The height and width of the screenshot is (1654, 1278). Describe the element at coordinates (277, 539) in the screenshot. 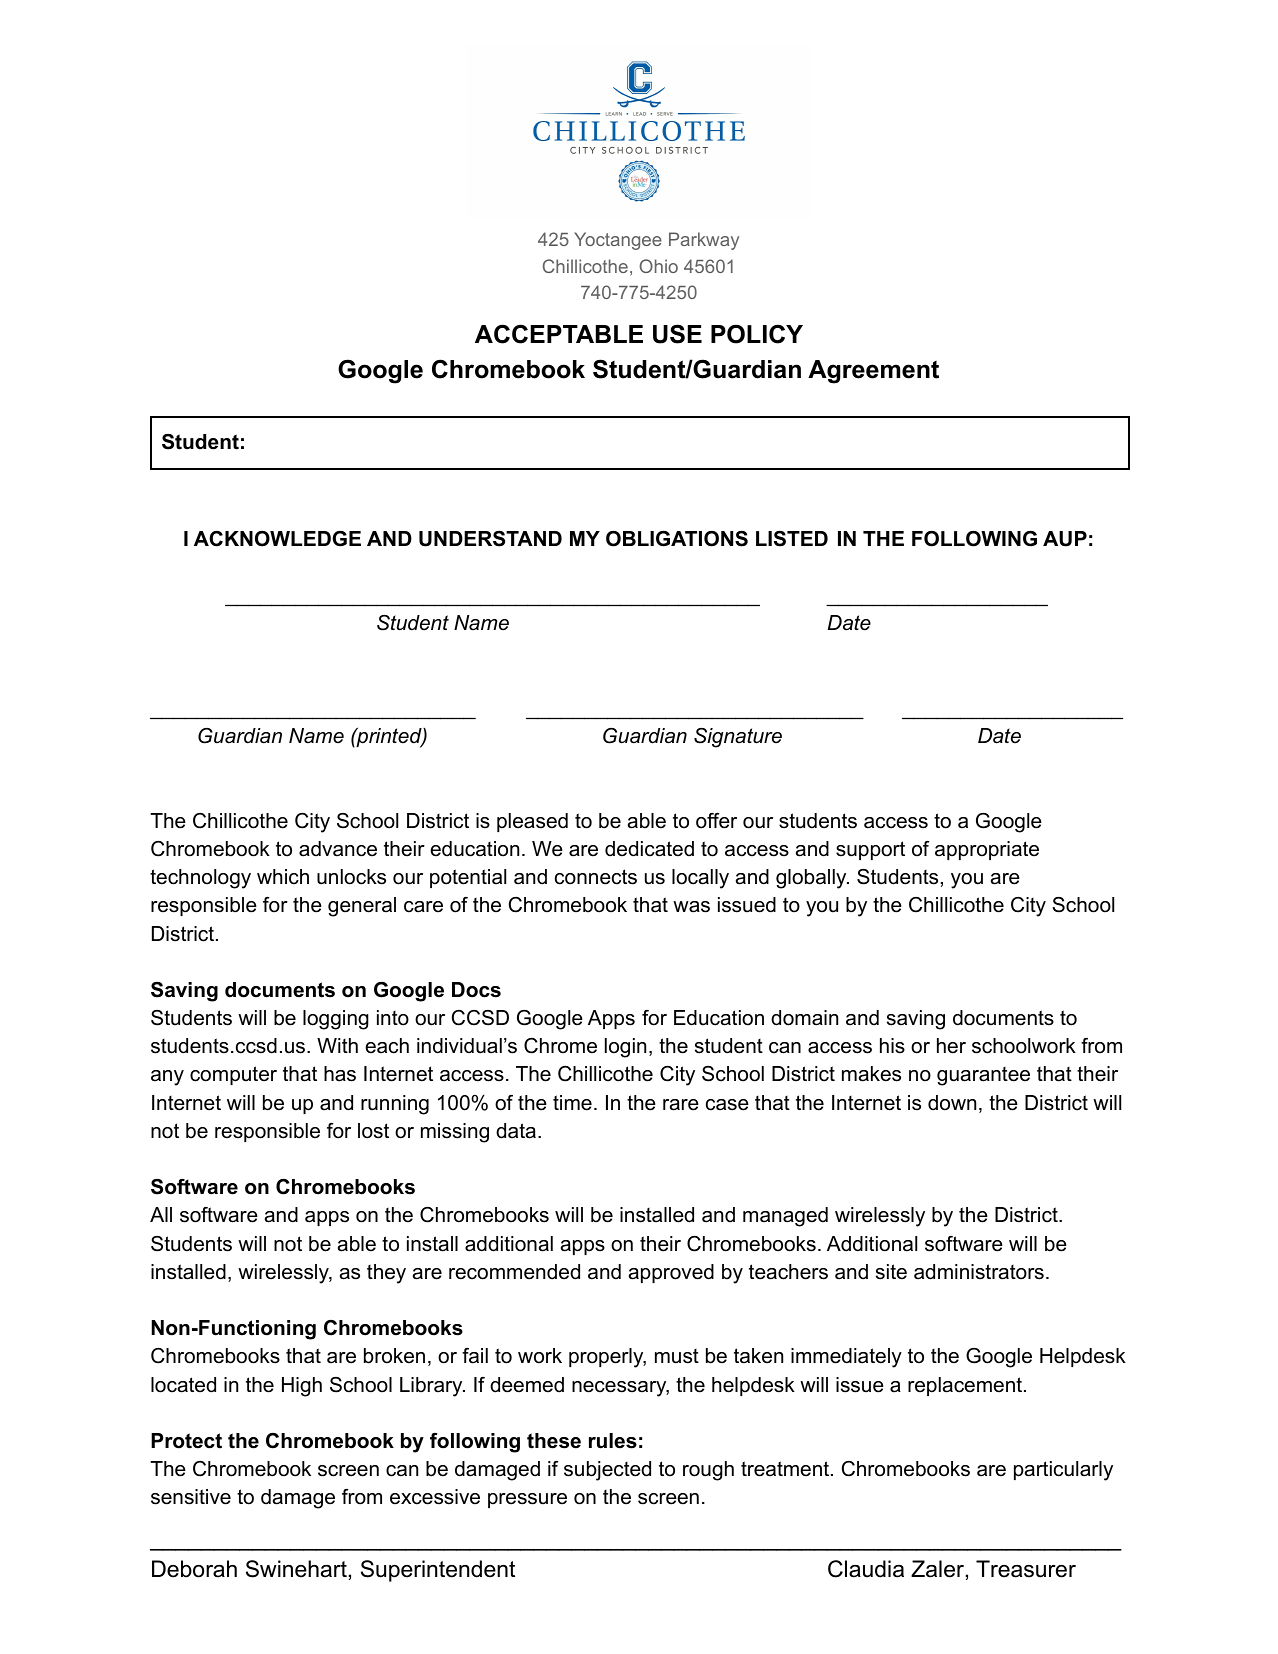

I see `ACKNOWLEDGE` at that location.
